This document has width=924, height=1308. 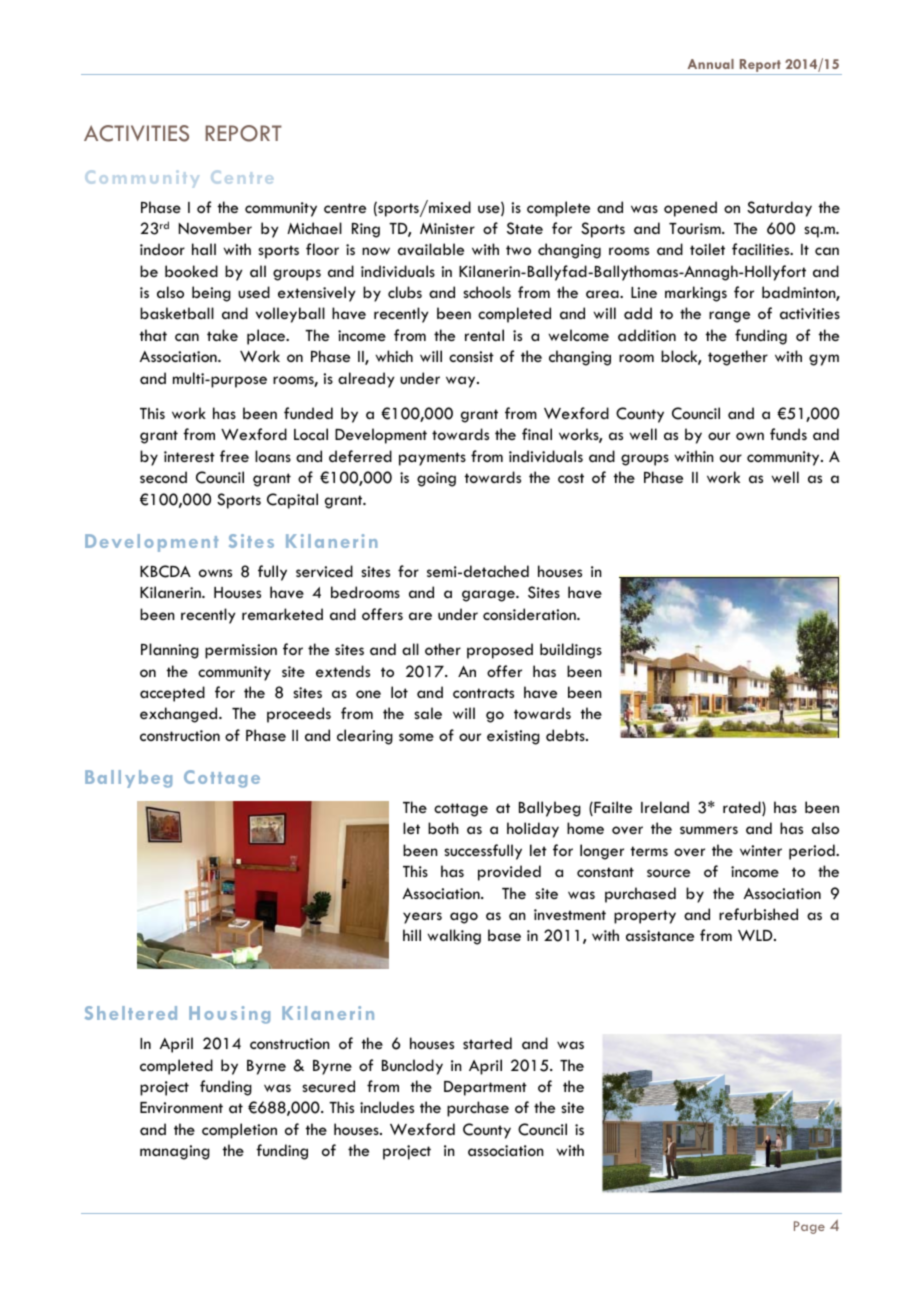 What do you see at coordinates (447, 228) in the document?
I see `Minister` at bounding box center [447, 228].
